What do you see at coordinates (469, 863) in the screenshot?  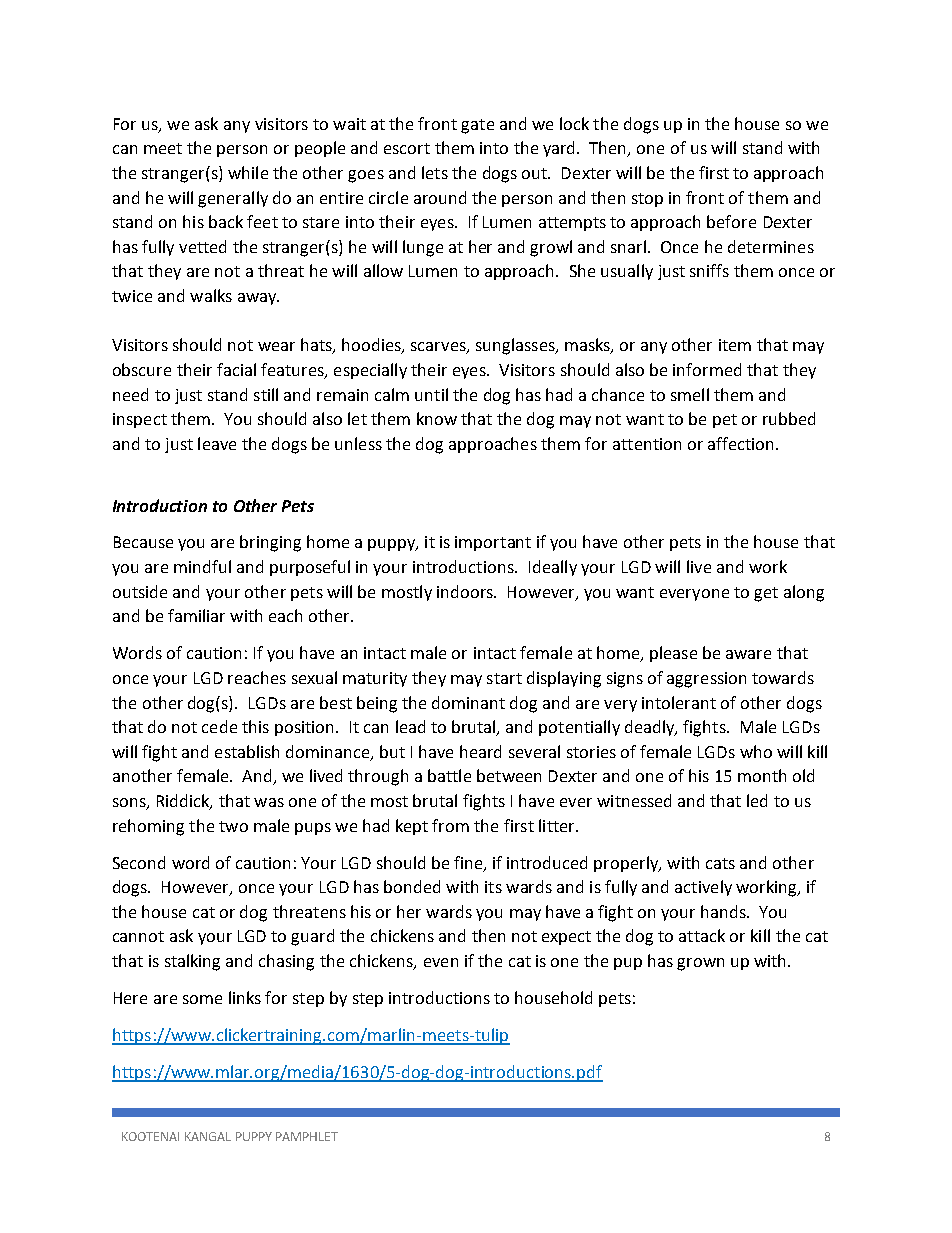 I see `fine` at bounding box center [469, 863].
